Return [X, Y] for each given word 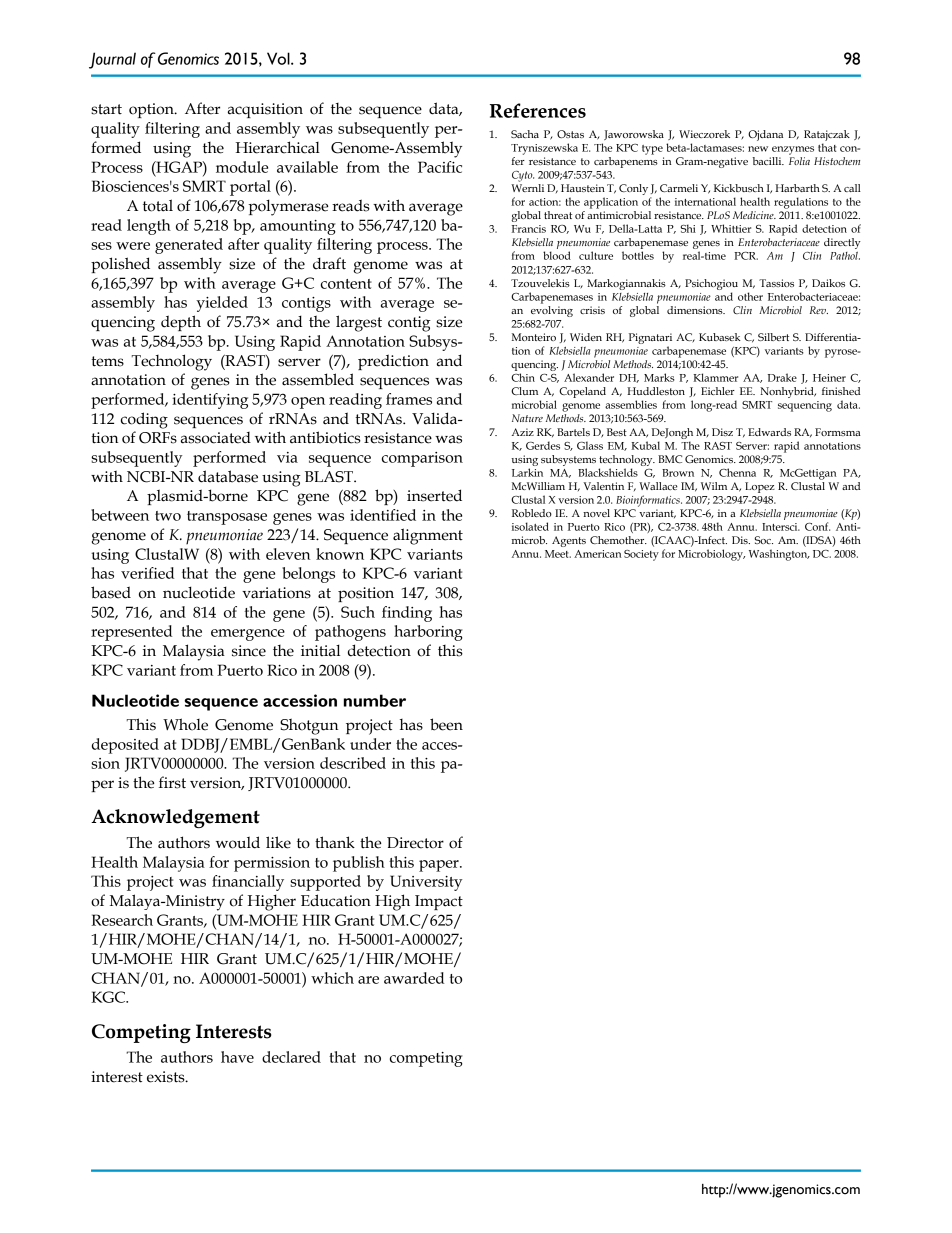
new [758, 149]
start [106, 109]
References [538, 110]
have [237, 1057]
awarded [414, 978]
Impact [439, 902]
